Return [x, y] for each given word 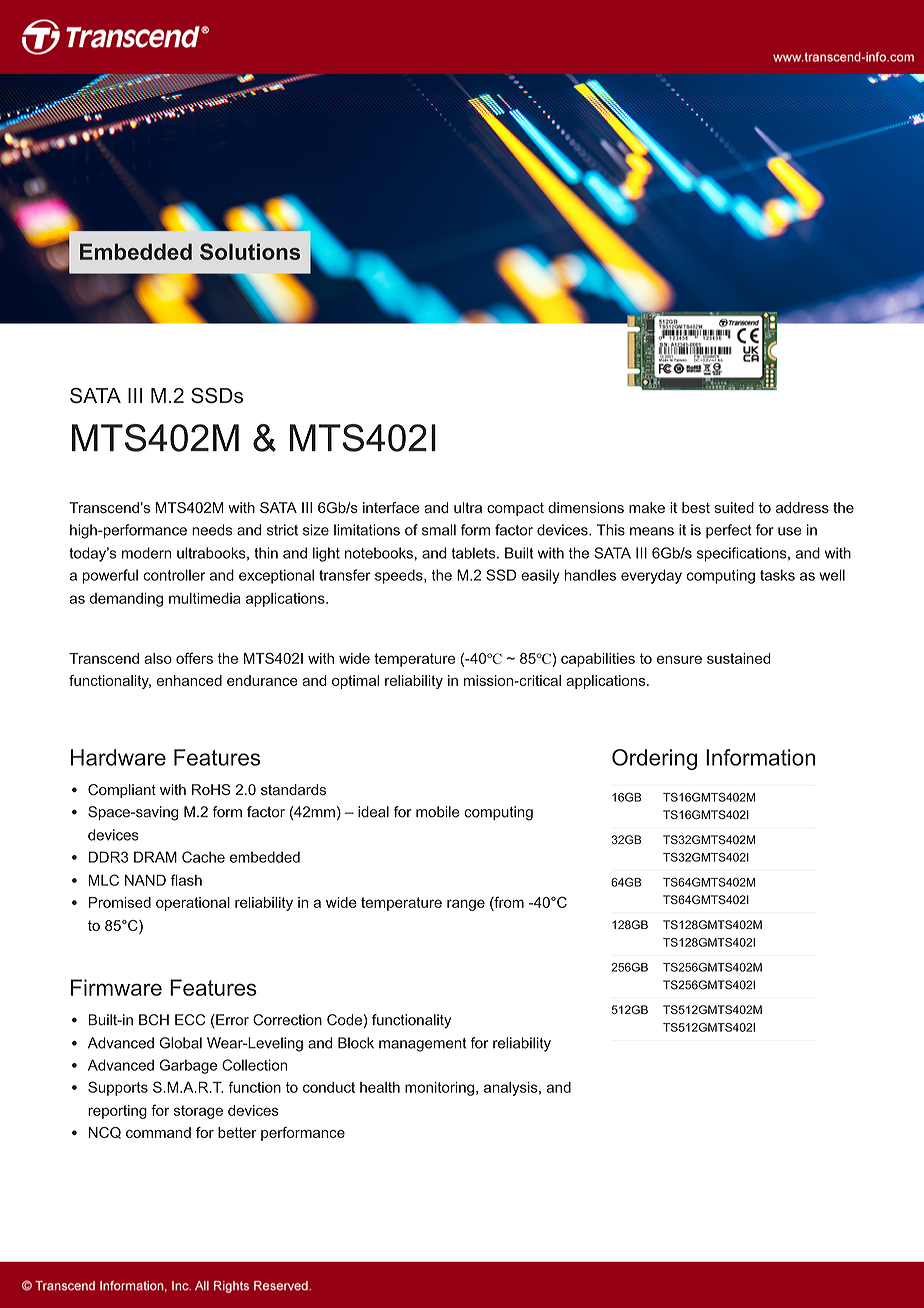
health [380, 1087]
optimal [355, 682]
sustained [738, 658]
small [439, 530]
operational [193, 904]
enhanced [189, 680]
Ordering [654, 759]
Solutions [250, 251]
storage [198, 1112]
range [466, 905]
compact [515, 509]
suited [734, 507]
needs [212, 530]
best [696, 507]
